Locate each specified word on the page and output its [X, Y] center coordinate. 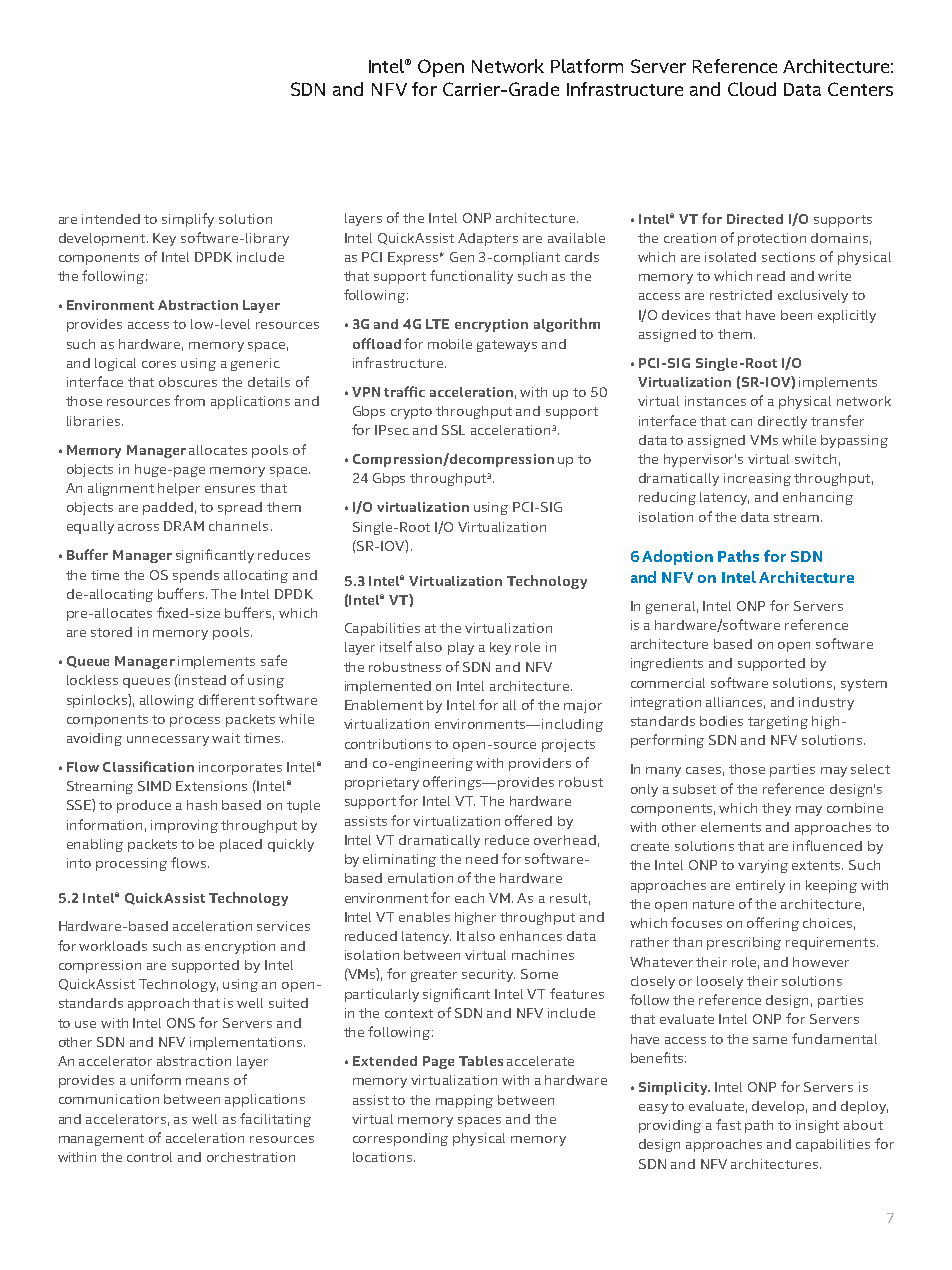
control [149, 1157]
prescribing [744, 943]
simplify [188, 220]
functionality [471, 277]
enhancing [818, 498]
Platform [587, 66]
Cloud [752, 89]
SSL [453, 430]
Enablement [384, 705]
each [469, 898]
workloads [113, 946]
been [796, 315]
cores [159, 364]
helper [179, 489]
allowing [167, 701]
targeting [778, 722]
